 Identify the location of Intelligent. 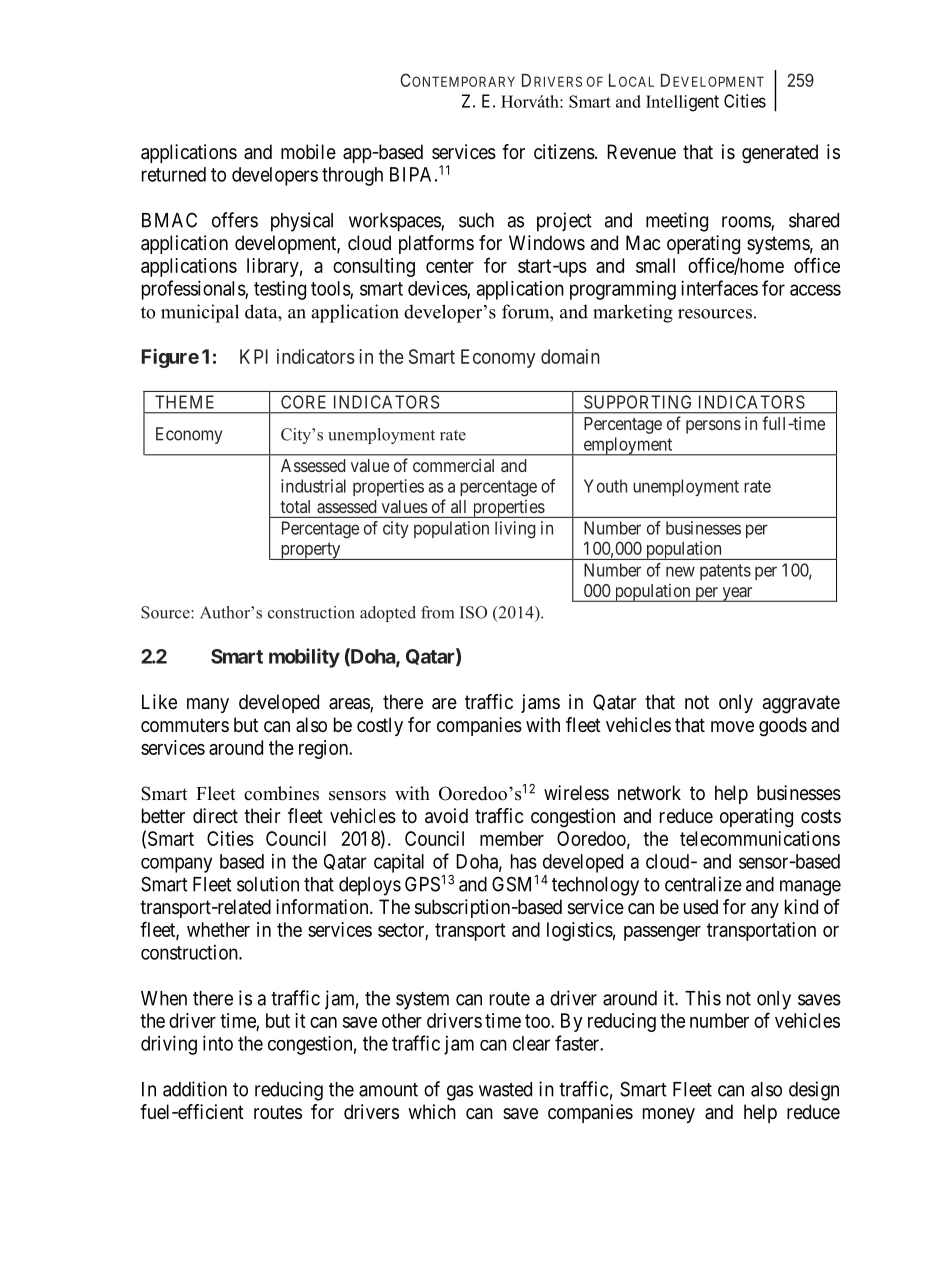
(682, 103).
